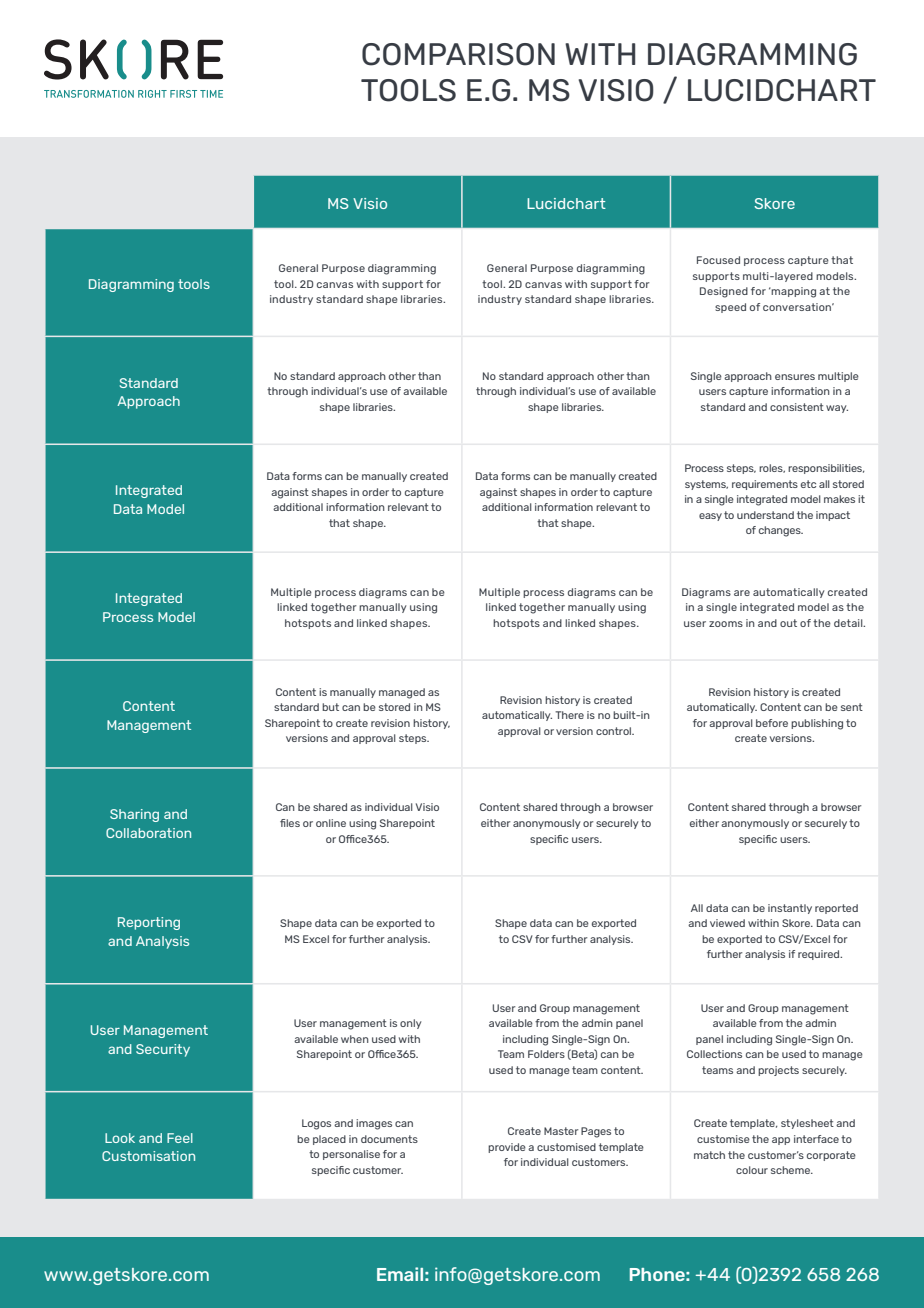 This screenshot has width=924, height=1308. What do you see at coordinates (458, 54) in the screenshot?
I see `COMPARISON` at bounding box center [458, 54].
